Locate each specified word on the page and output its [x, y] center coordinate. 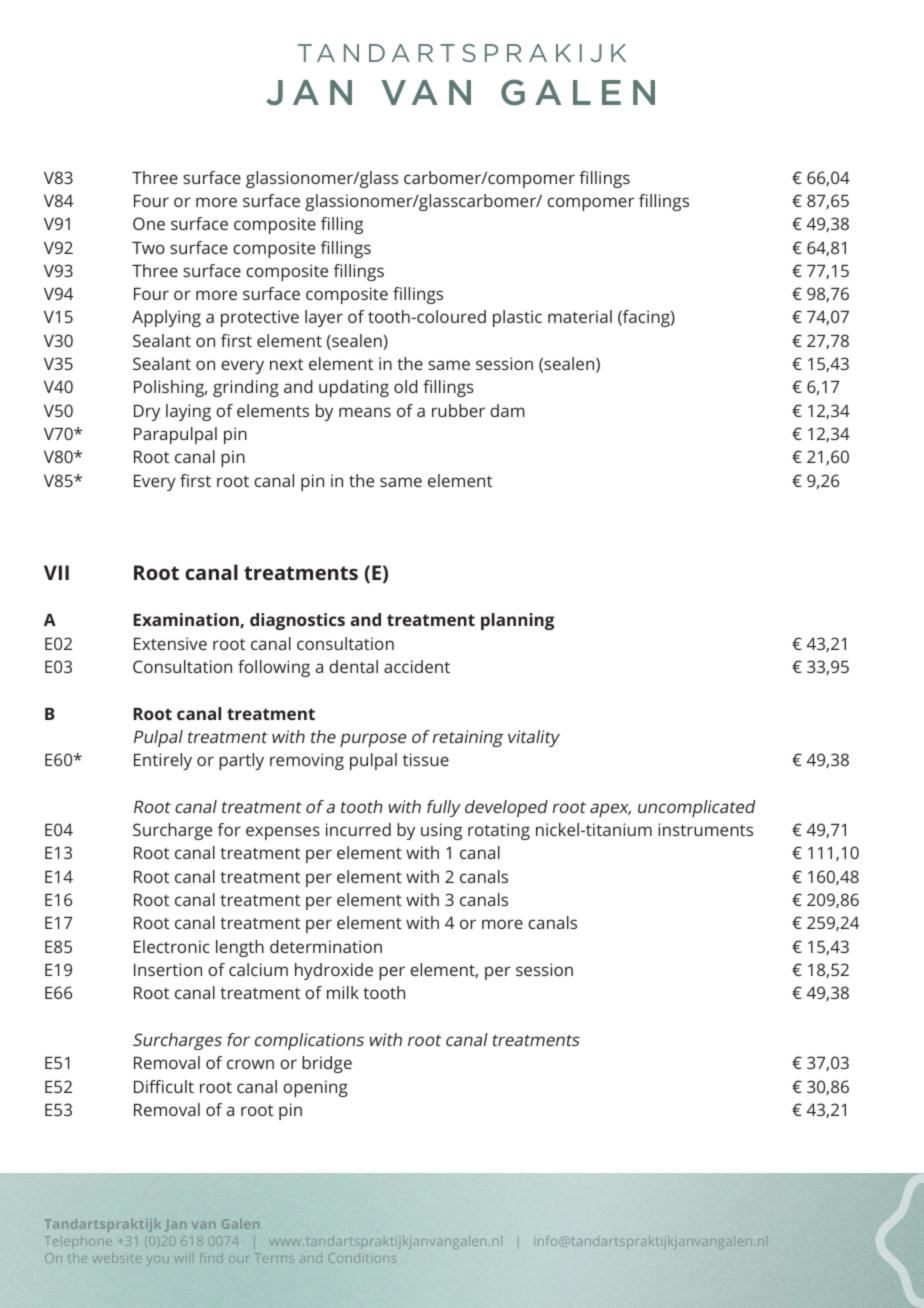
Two [148, 248]
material [580, 316]
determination [326, 946]
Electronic [172, 946]
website [116, 1258]
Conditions [361, 1258]
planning [517, 621]
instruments [705, 829]
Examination [187, 620]
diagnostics [297, 621]
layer [324, 318]
